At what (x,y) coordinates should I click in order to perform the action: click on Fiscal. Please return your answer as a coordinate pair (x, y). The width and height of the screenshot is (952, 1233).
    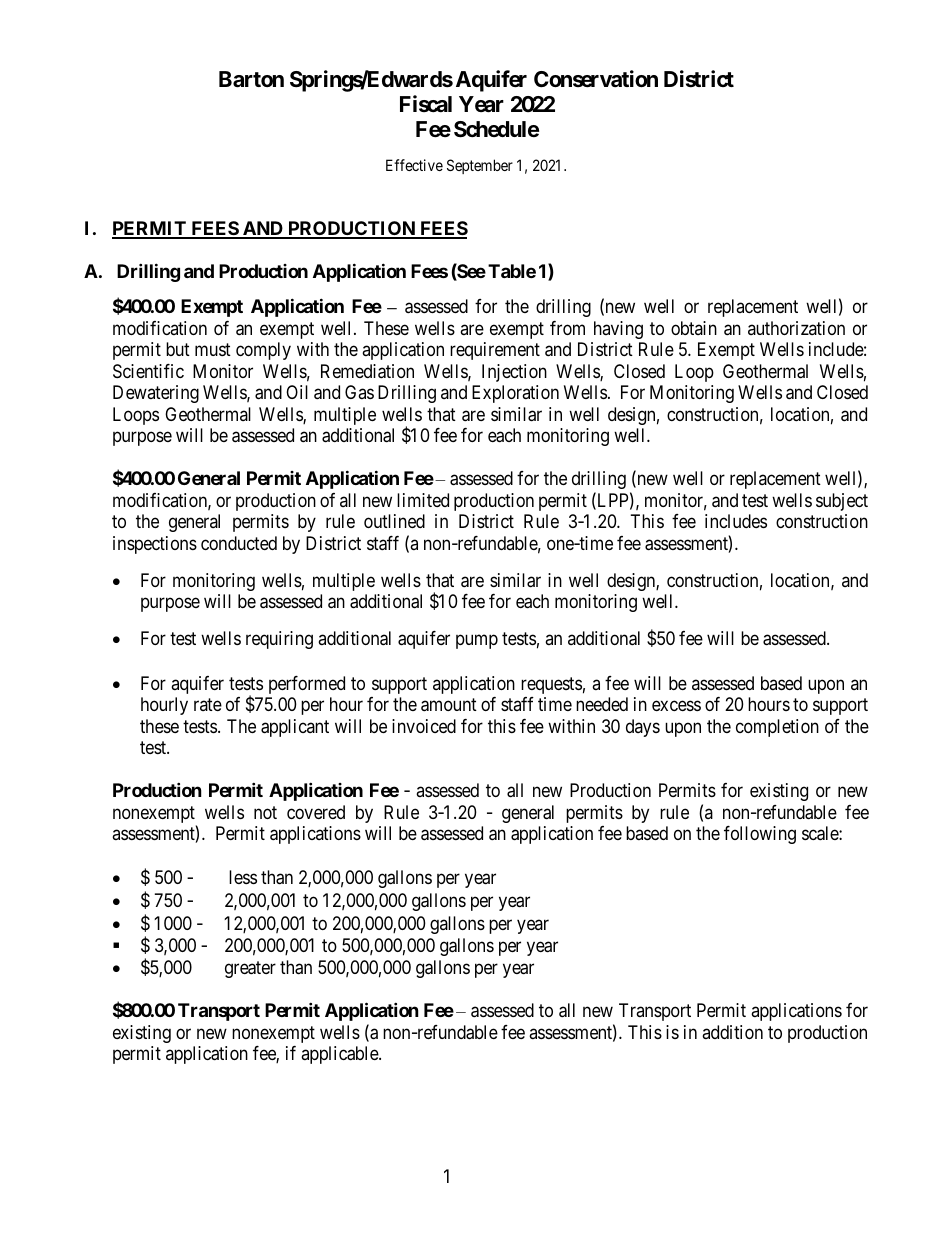
    Looking at the image, I should click on (426, 104).
